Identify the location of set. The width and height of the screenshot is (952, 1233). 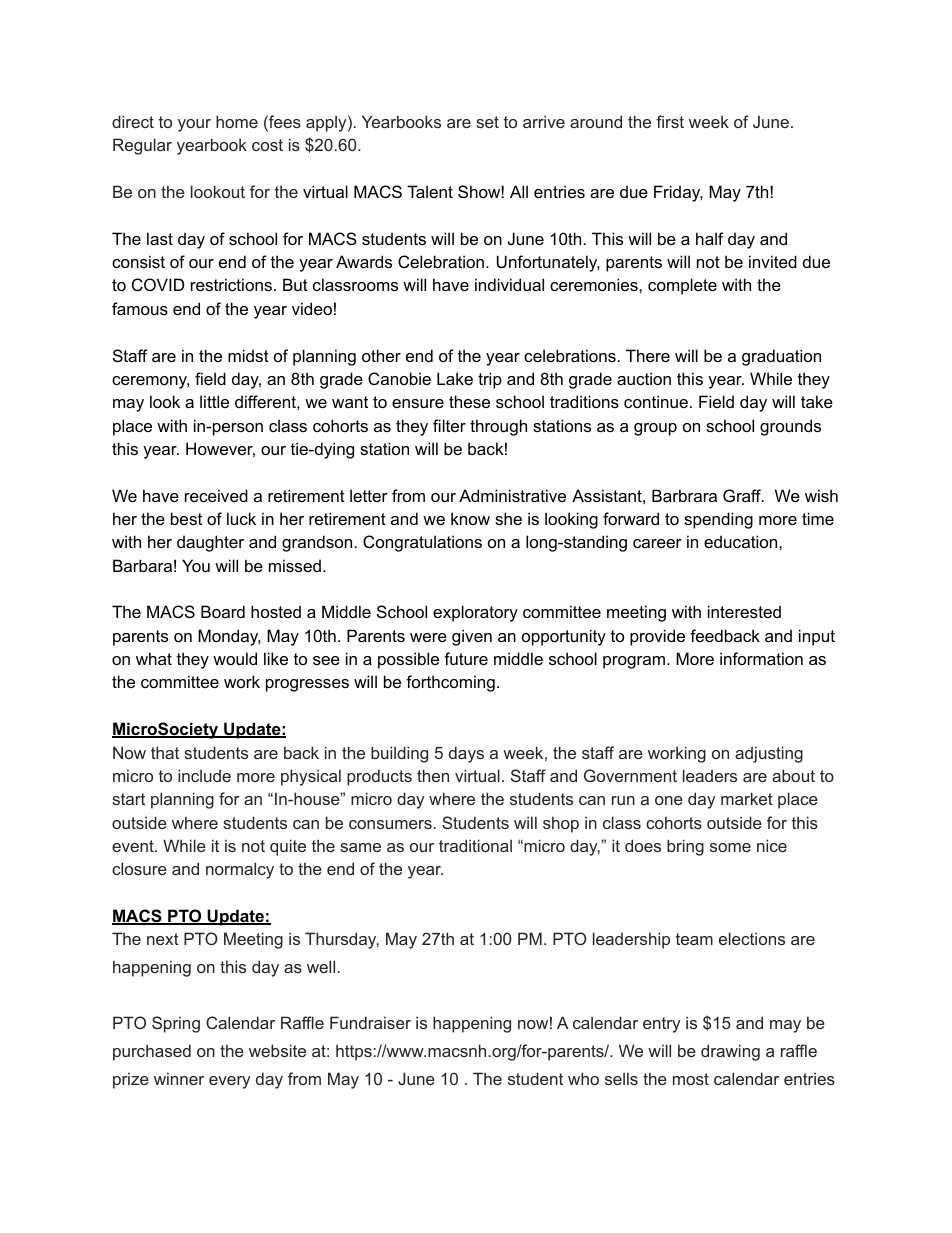
(487, 122).
